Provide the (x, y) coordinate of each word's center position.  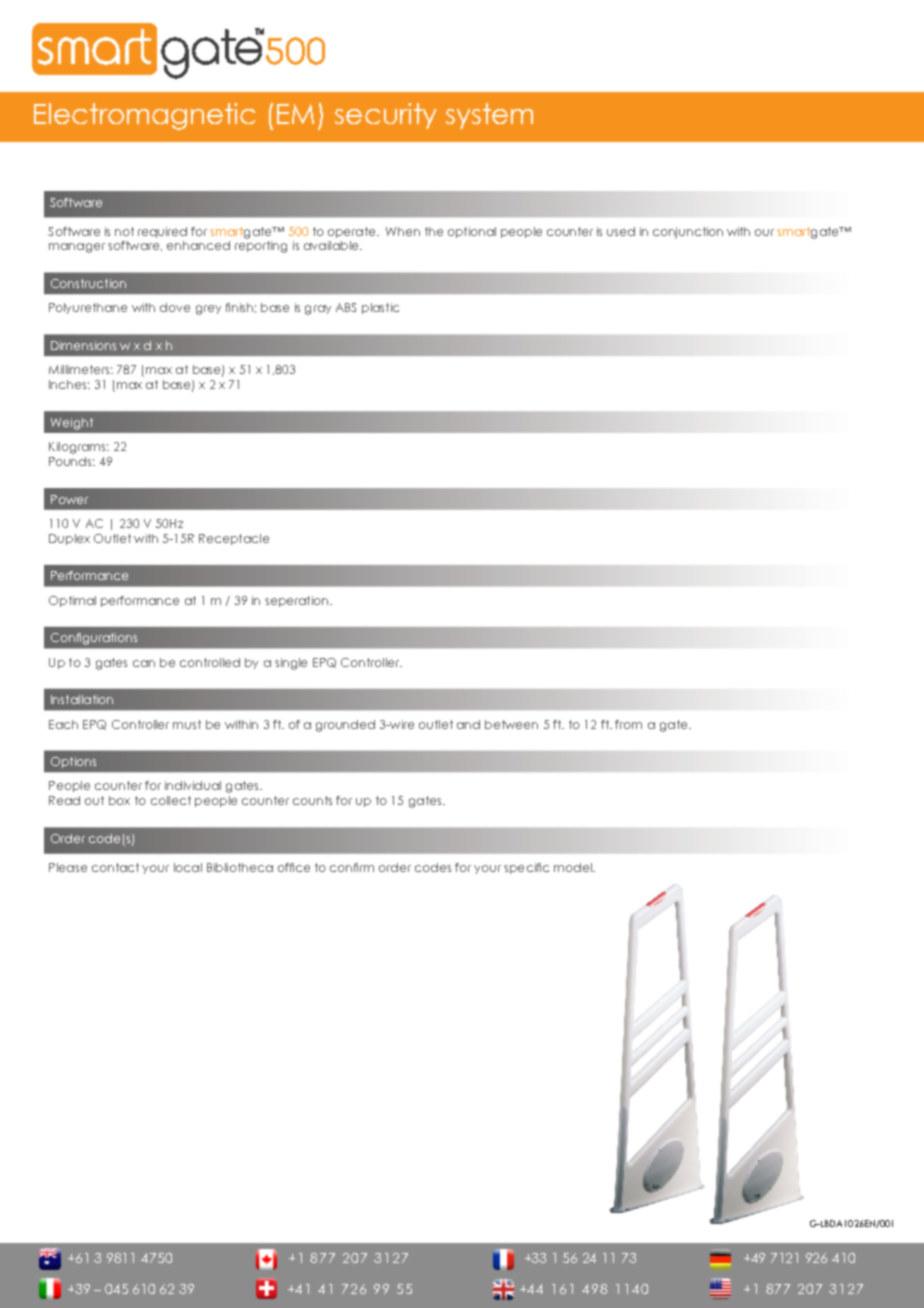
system (489, 116)
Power (69, 499)
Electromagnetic (144, 116)
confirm (352, 867)
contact (115, 867)
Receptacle (234, 539)
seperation (296, 601)
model (574, 867)
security (385, 116)
